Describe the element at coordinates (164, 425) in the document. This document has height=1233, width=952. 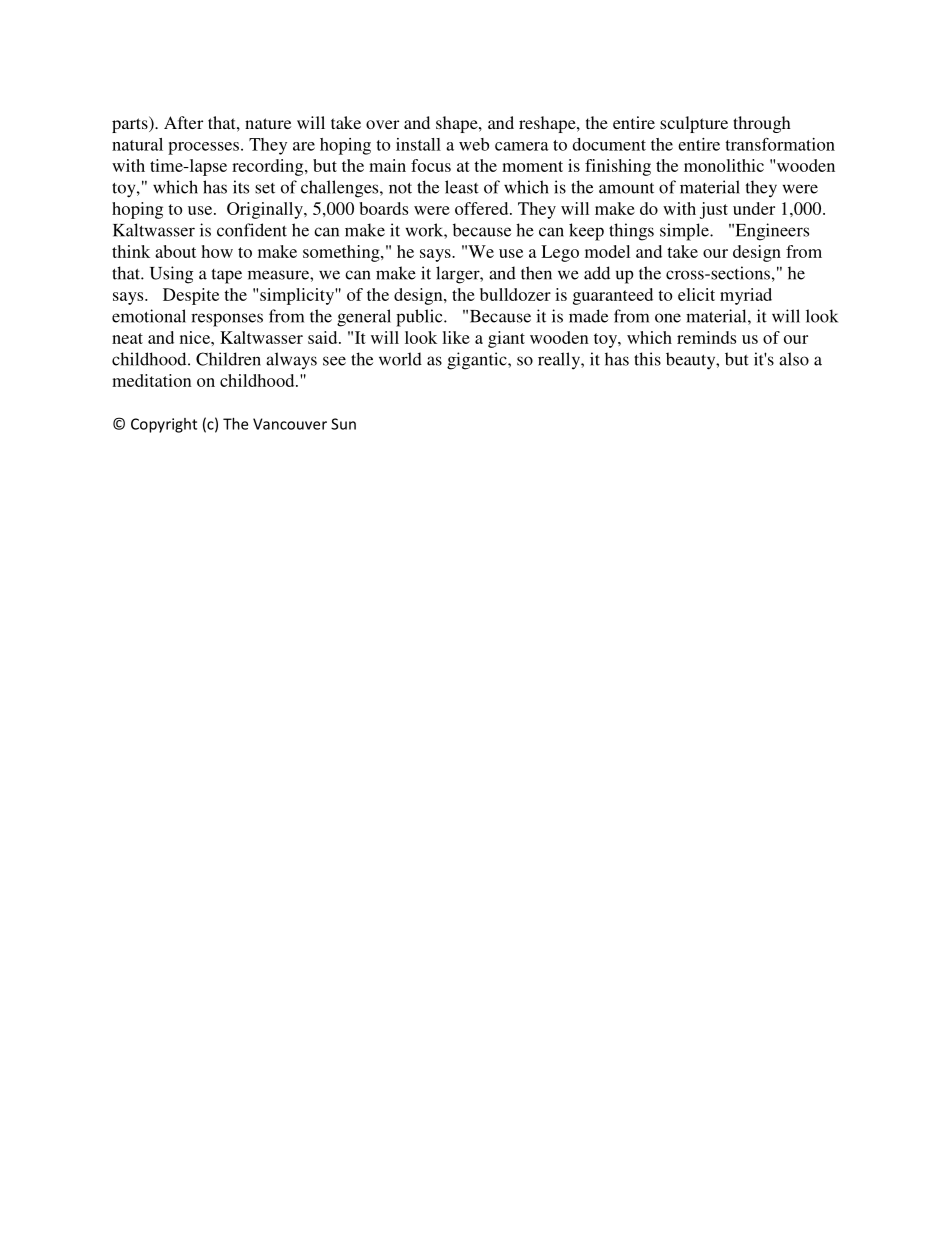
I see `Copyright` at that location.
